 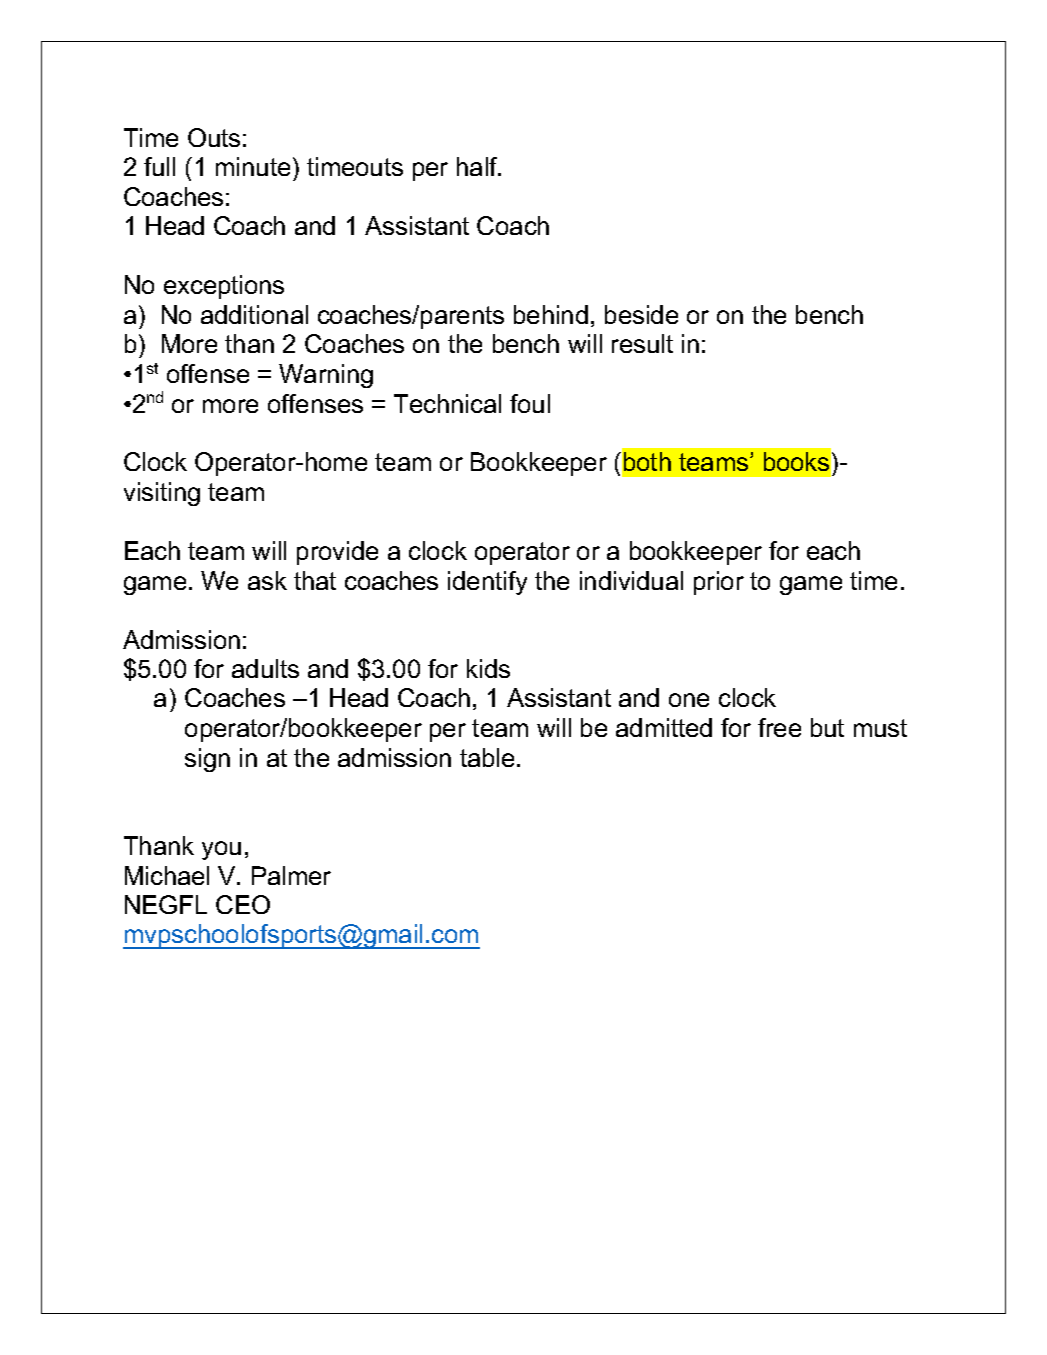 I want to click on additional, so click(x=254, y=314).
